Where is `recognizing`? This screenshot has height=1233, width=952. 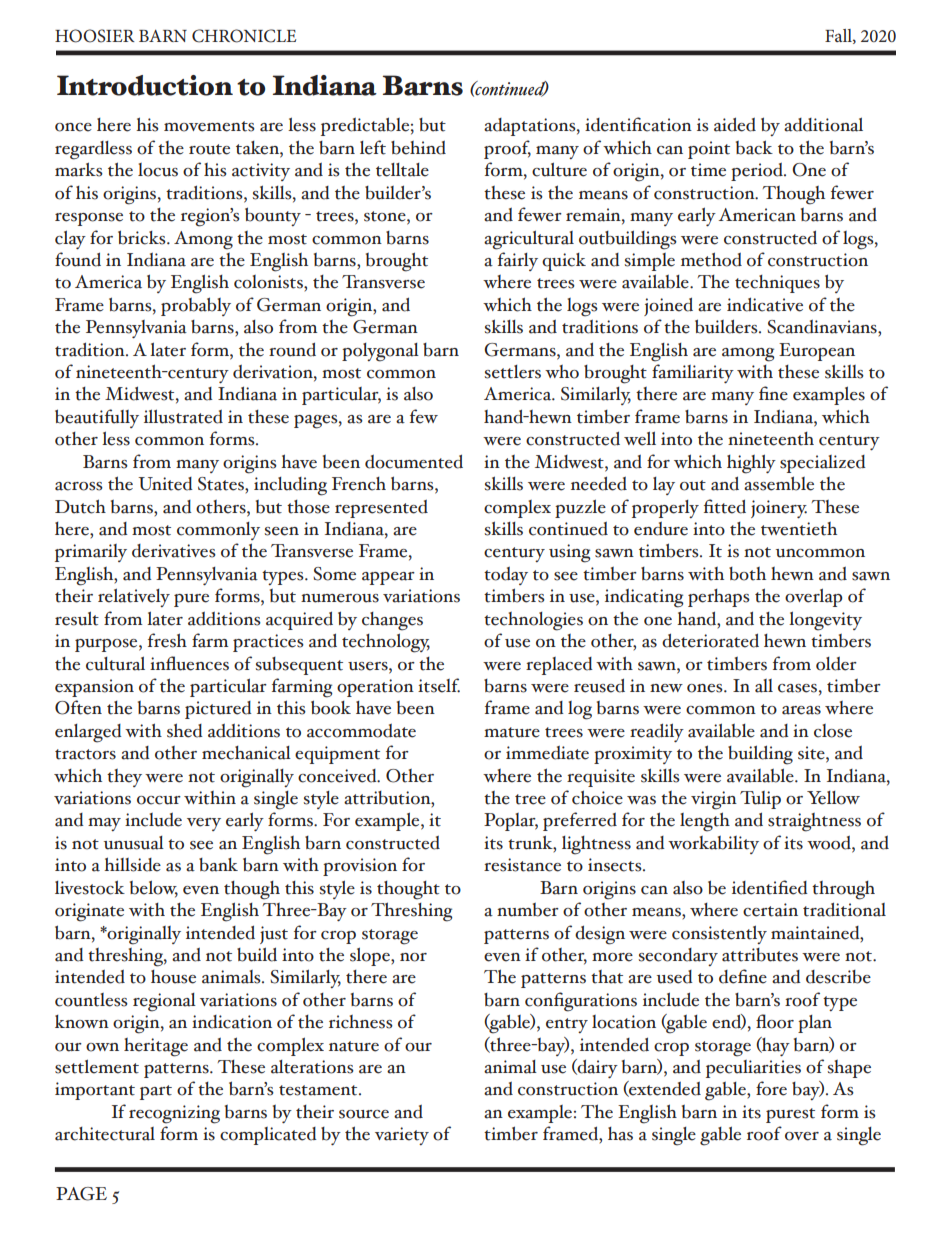 recognizing is located at coordinates (174, 1114).
